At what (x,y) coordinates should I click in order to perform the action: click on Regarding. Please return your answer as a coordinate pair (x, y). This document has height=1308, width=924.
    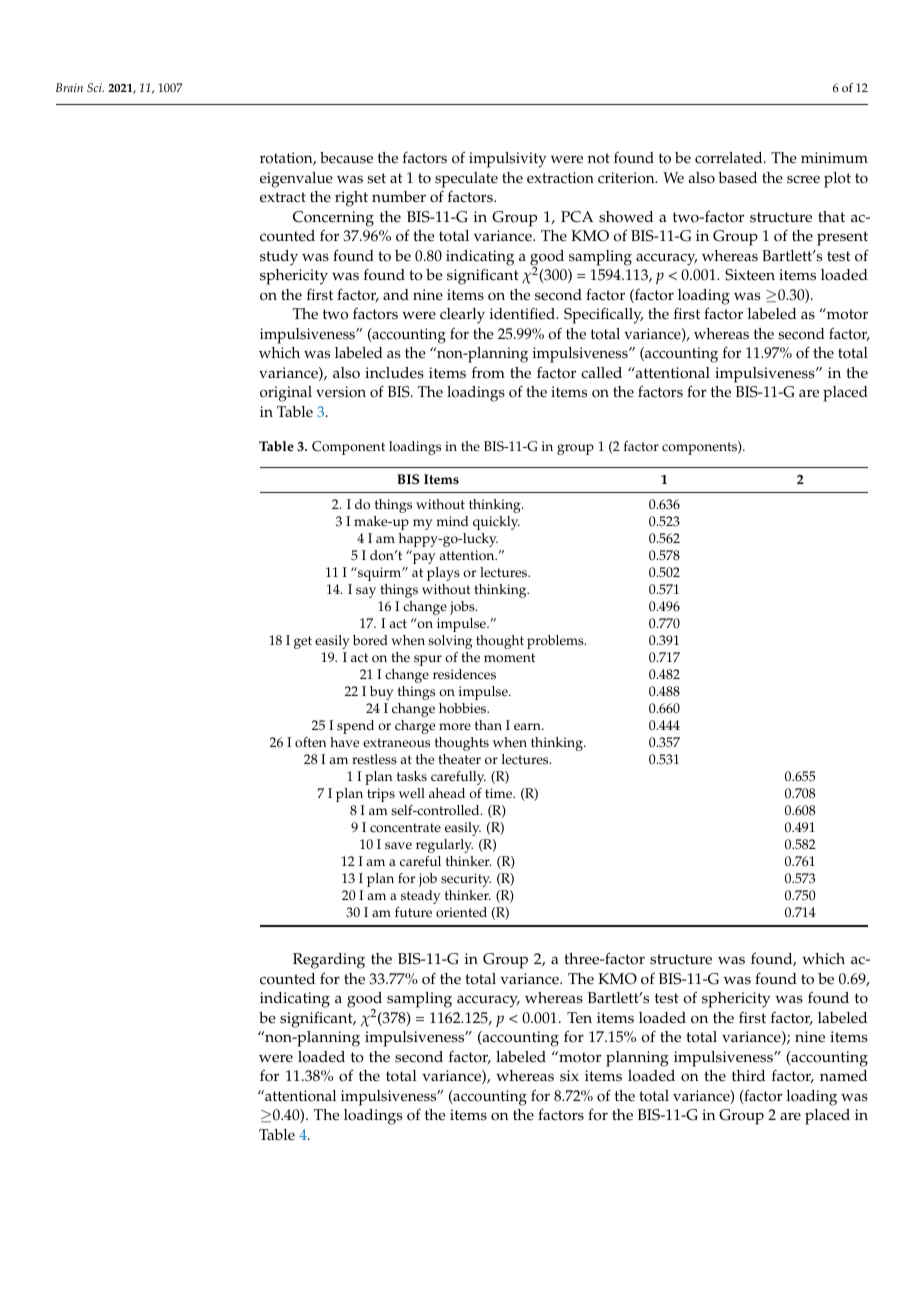
    Looking at the image, I should click on (329, 961).
